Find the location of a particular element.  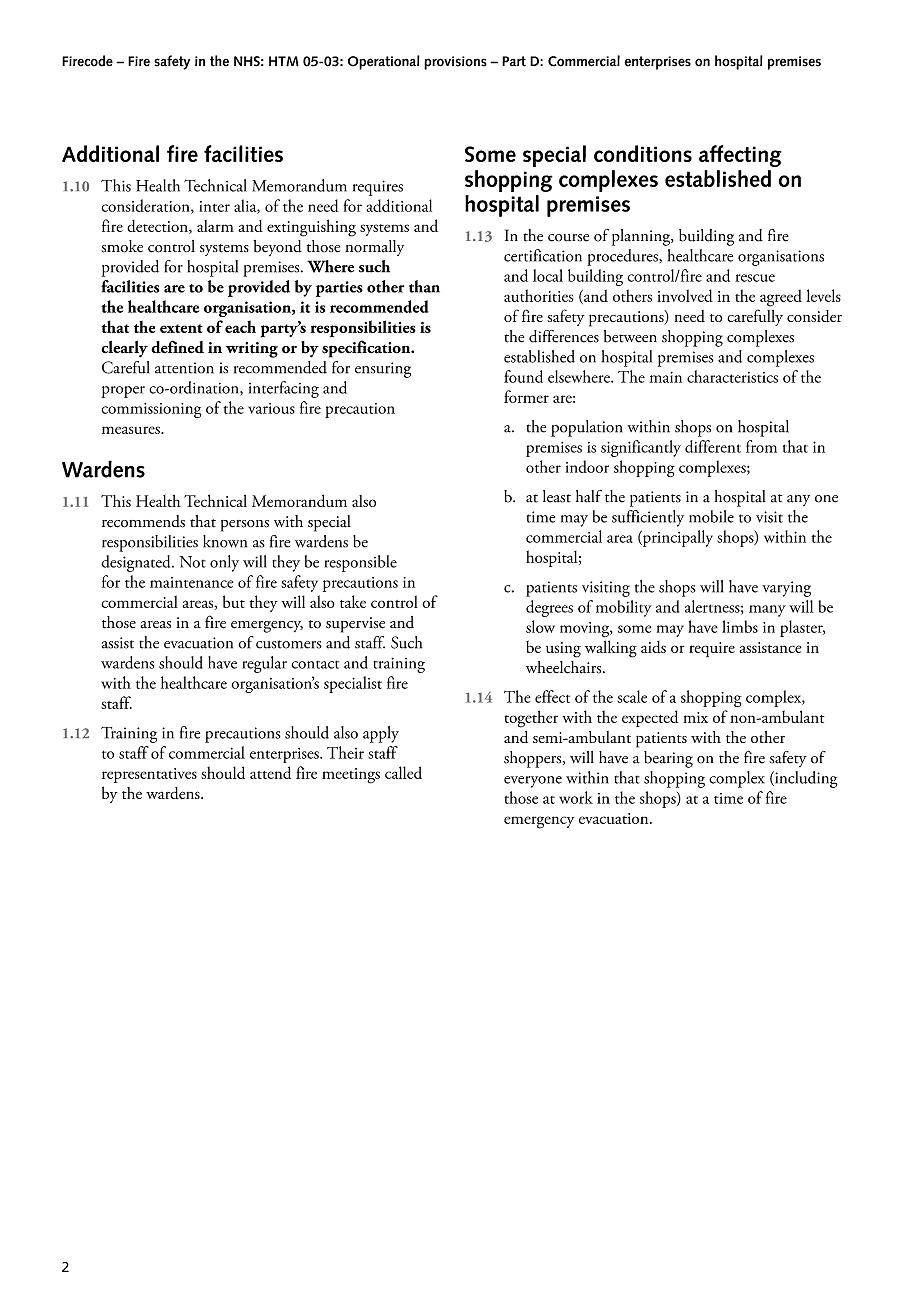

everyone is located at coordinates (533, 782).
